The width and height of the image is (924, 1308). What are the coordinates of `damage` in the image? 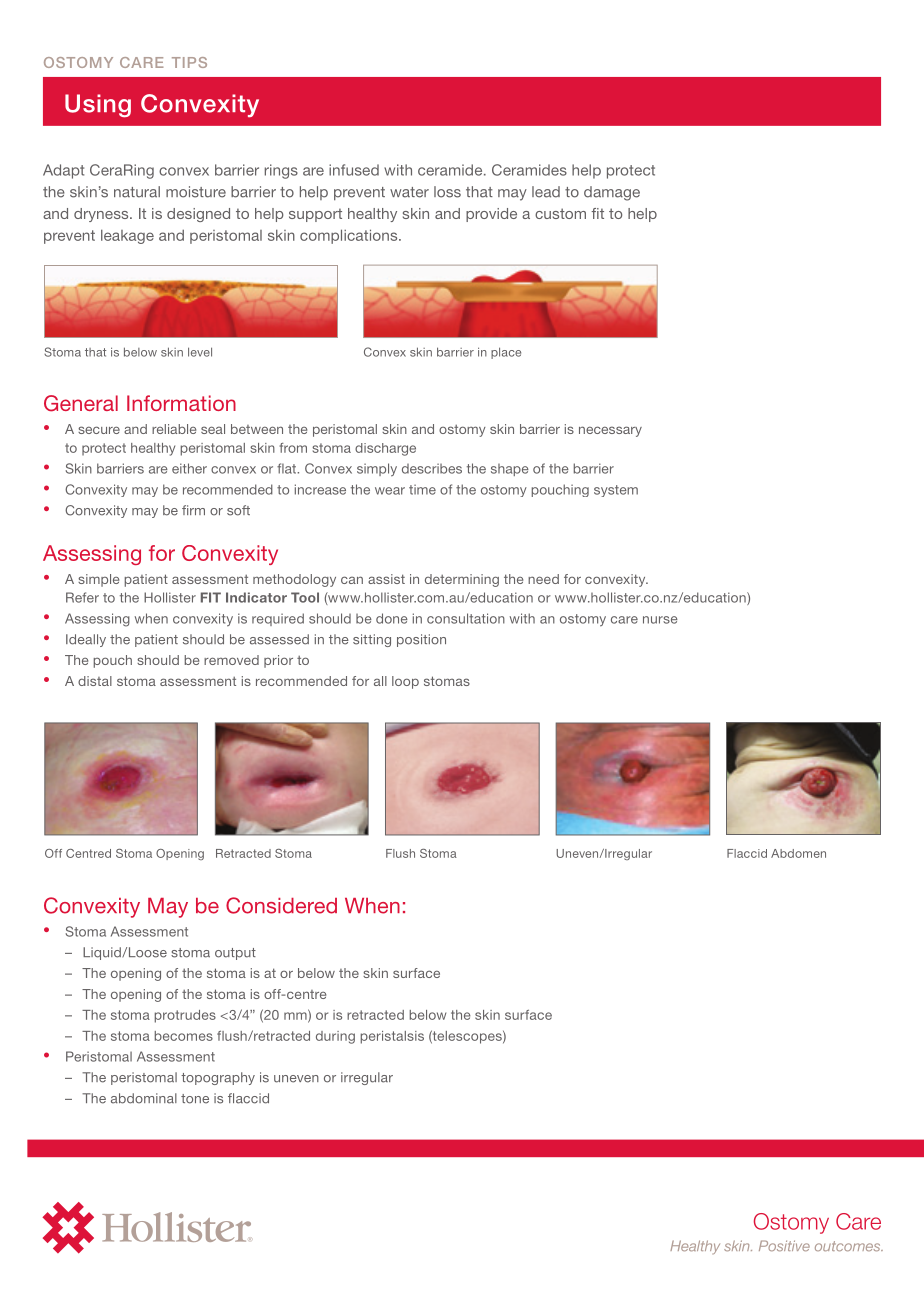 It's located at (612, 193).
